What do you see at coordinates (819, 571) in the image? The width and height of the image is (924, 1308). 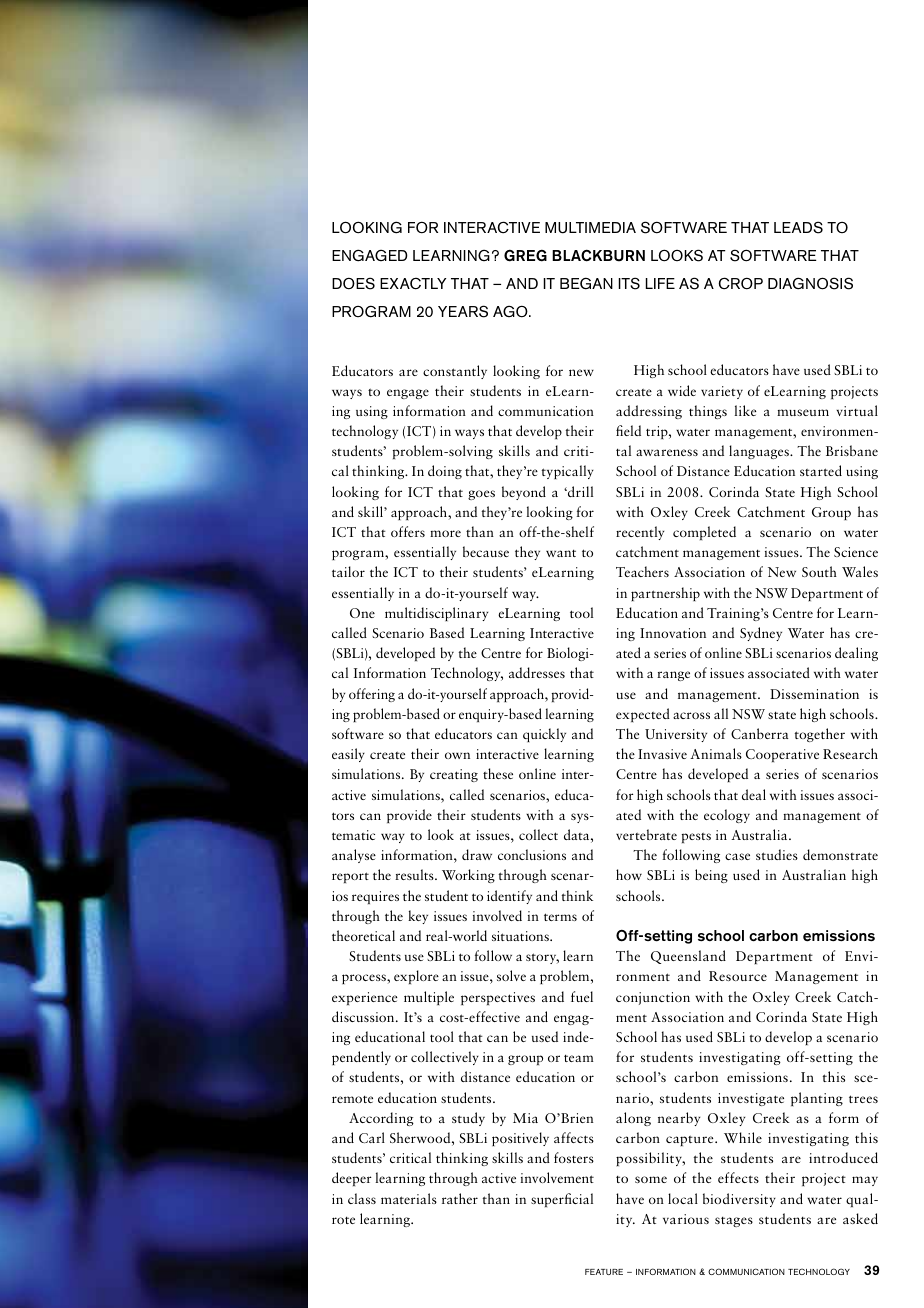 I see `South` at bounding box center [819, 571].
